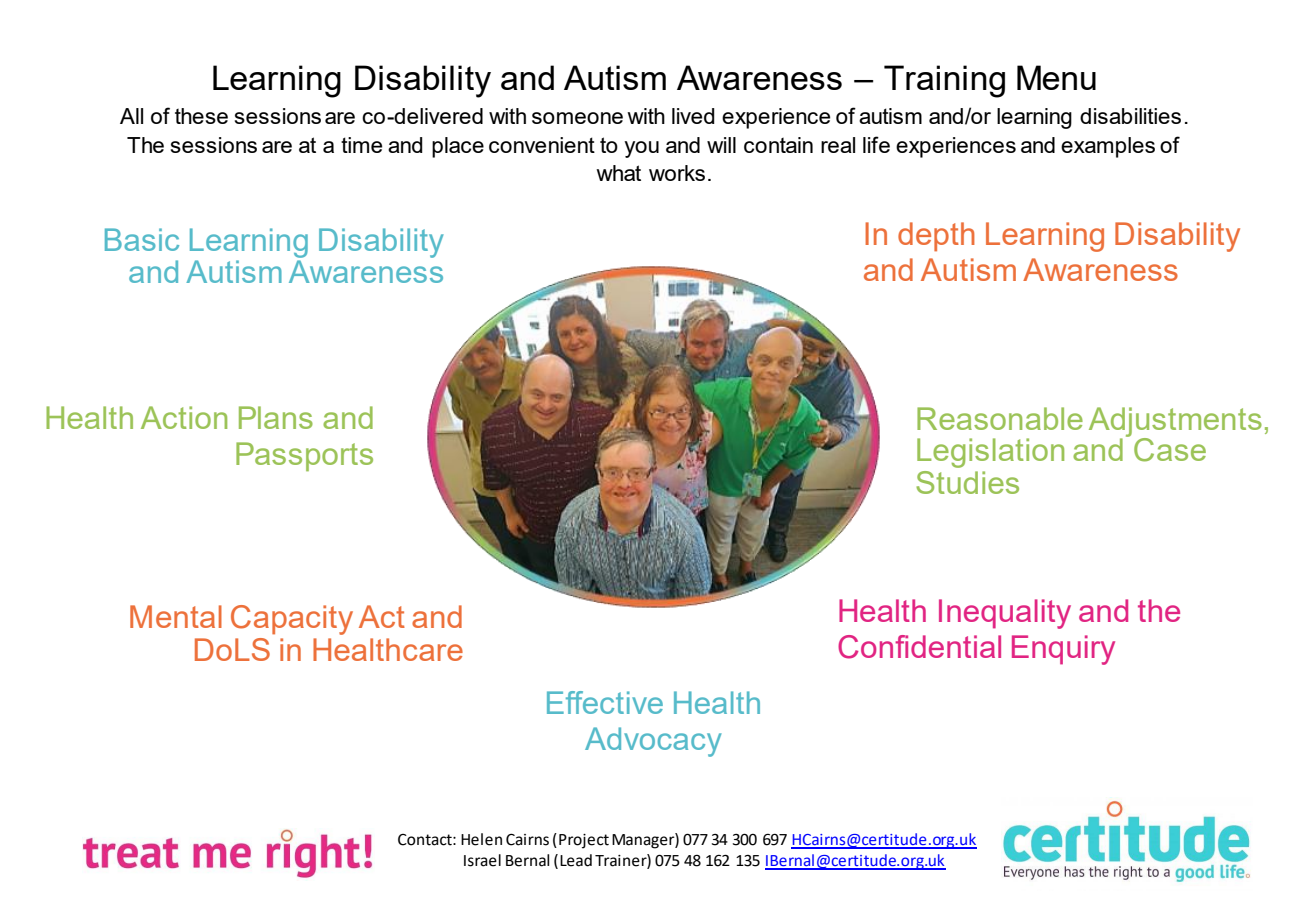  I want to click on Effective, so click(605, 702).
